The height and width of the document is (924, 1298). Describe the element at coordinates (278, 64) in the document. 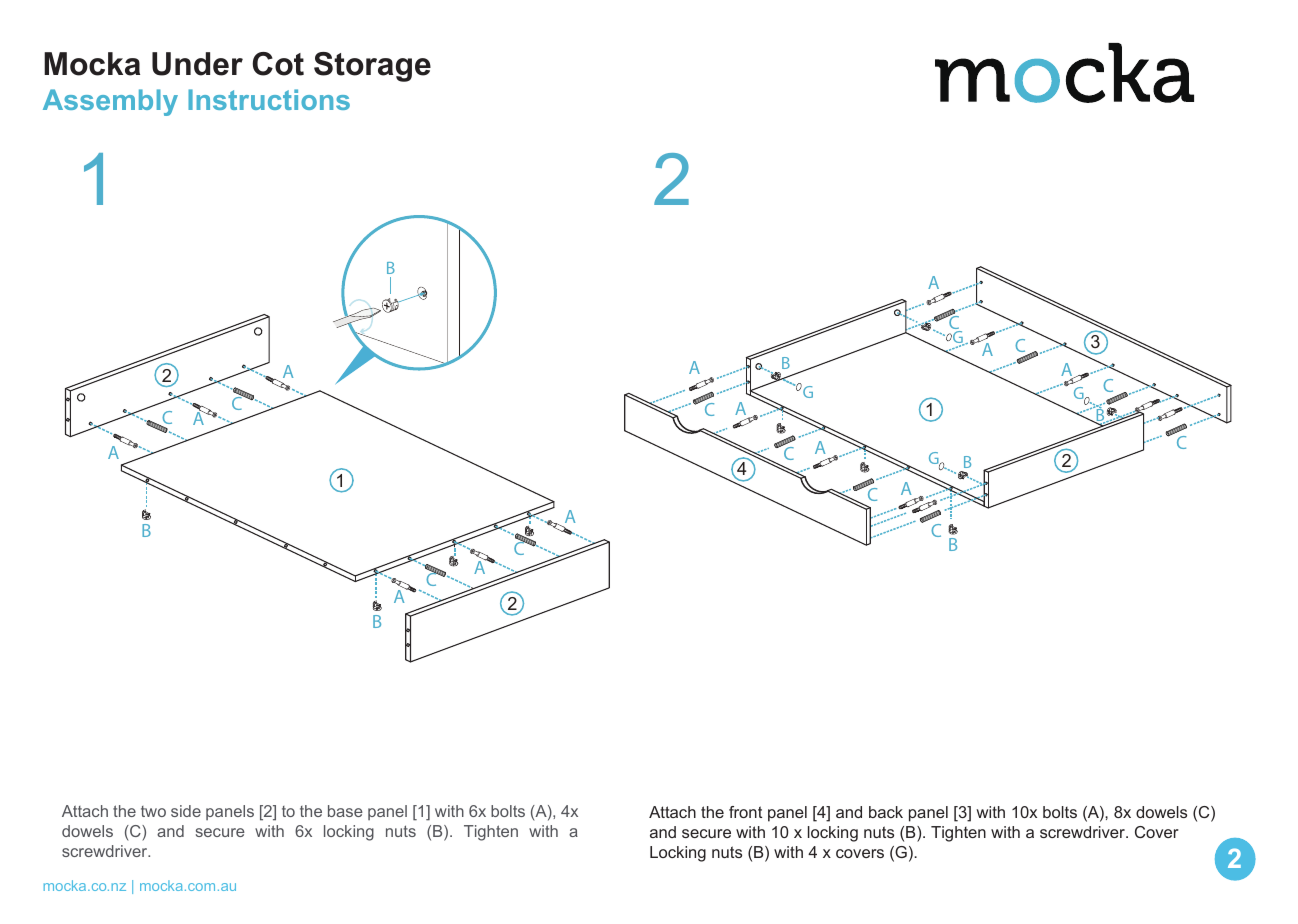

I see `Cot` at that location.
